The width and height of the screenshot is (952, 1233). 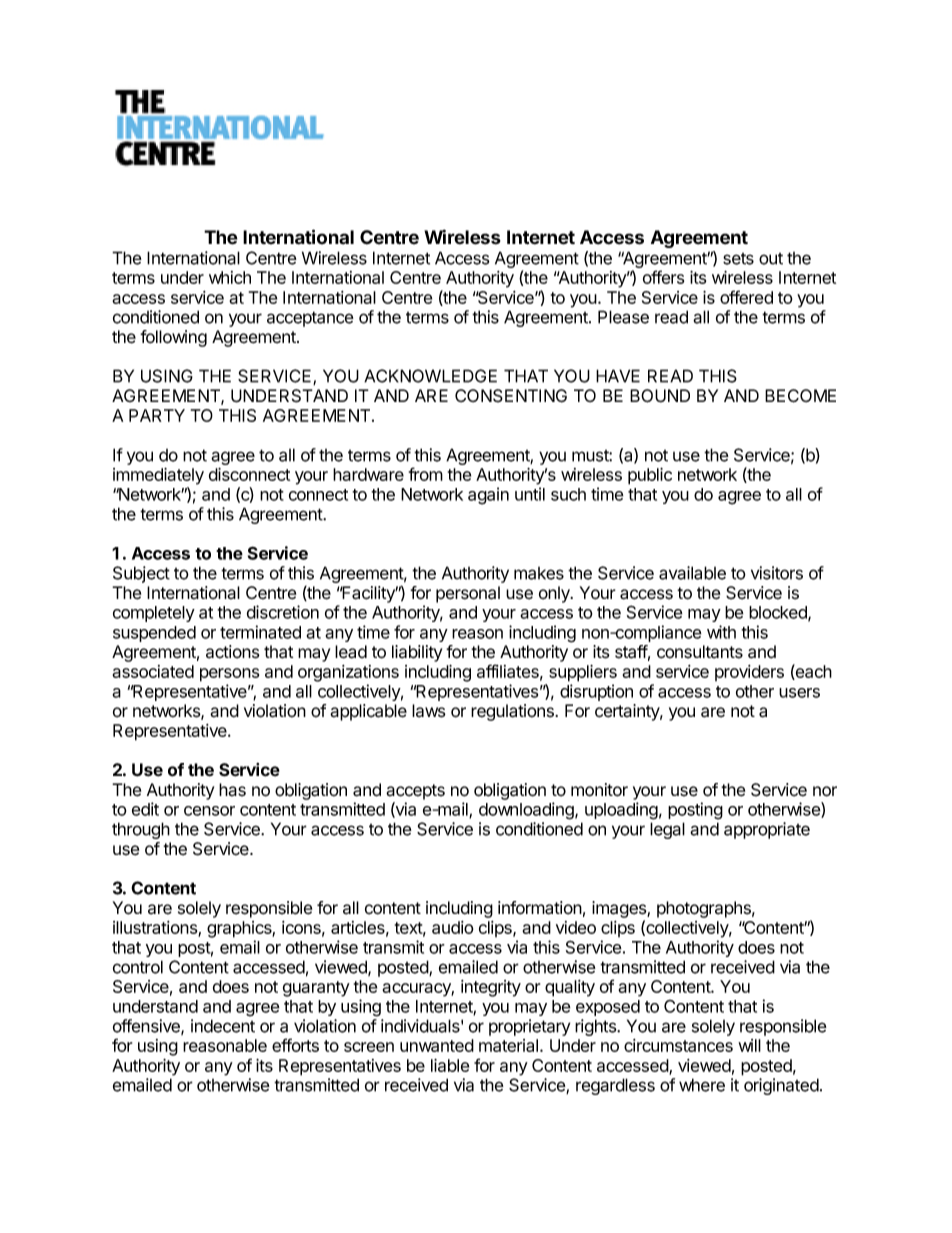 I want to click on censor, so click(x=209, y=811).
